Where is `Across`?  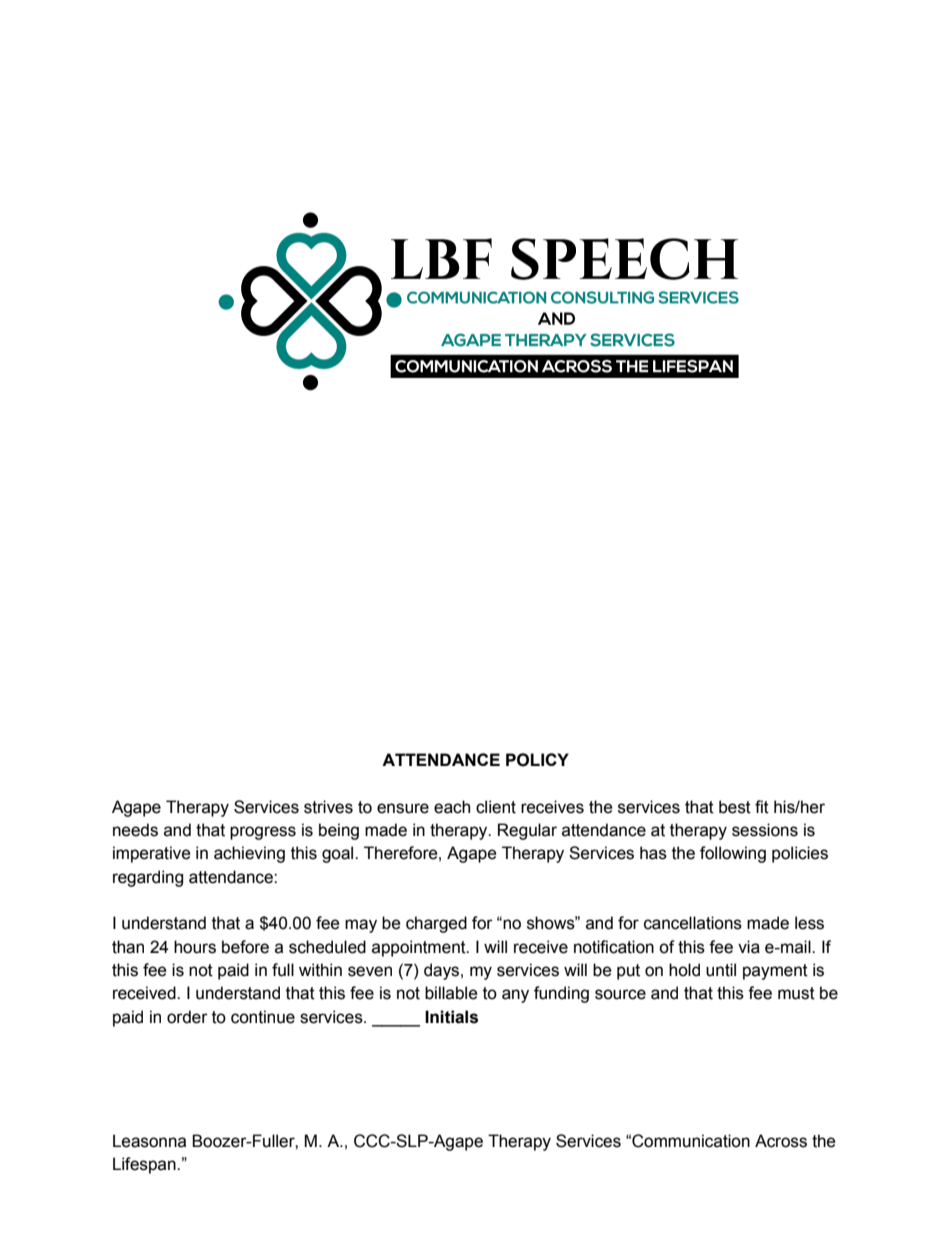
Across is located at coordinates (781, 1141).
